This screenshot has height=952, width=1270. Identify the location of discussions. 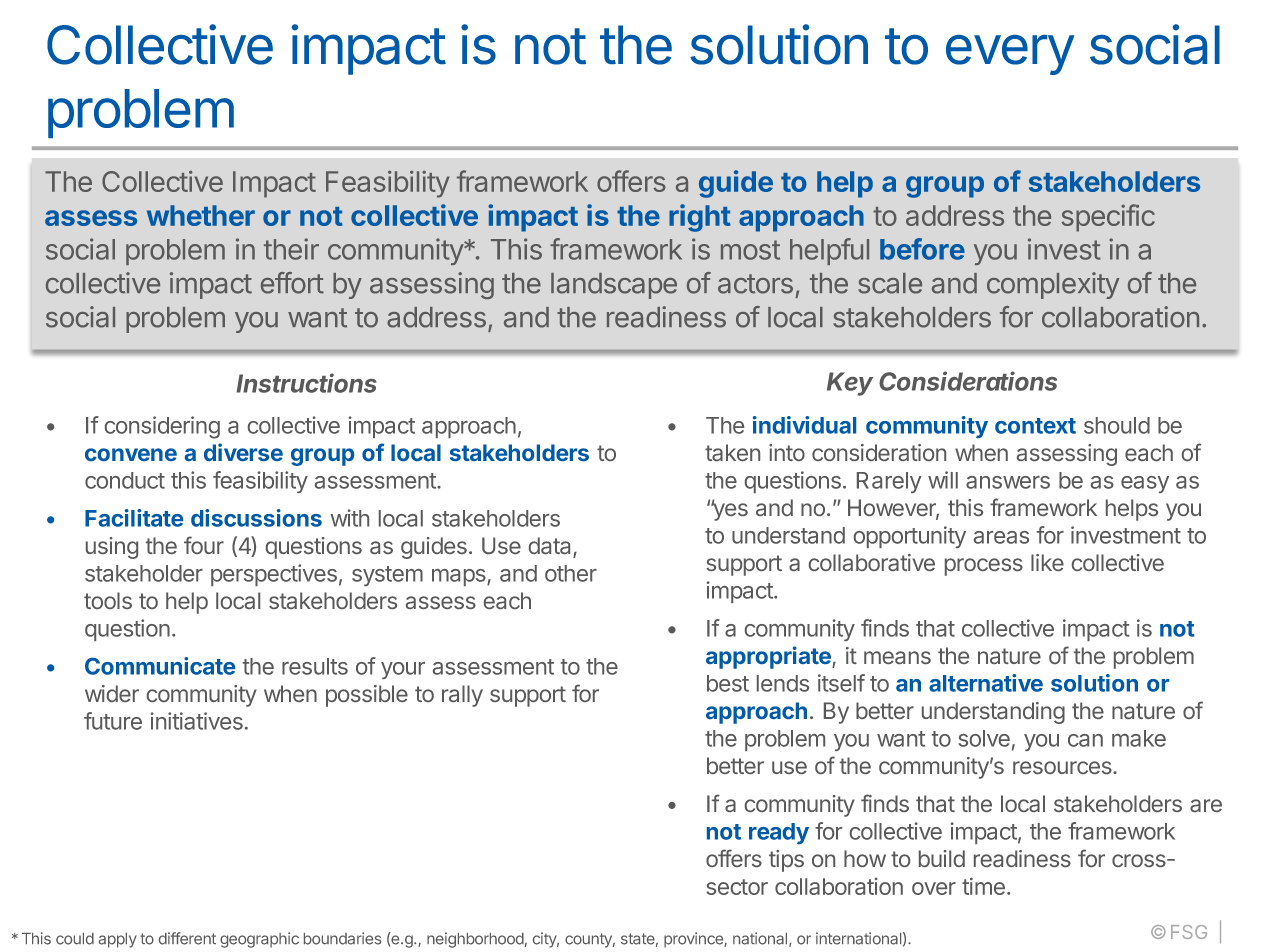
(256, 518).
